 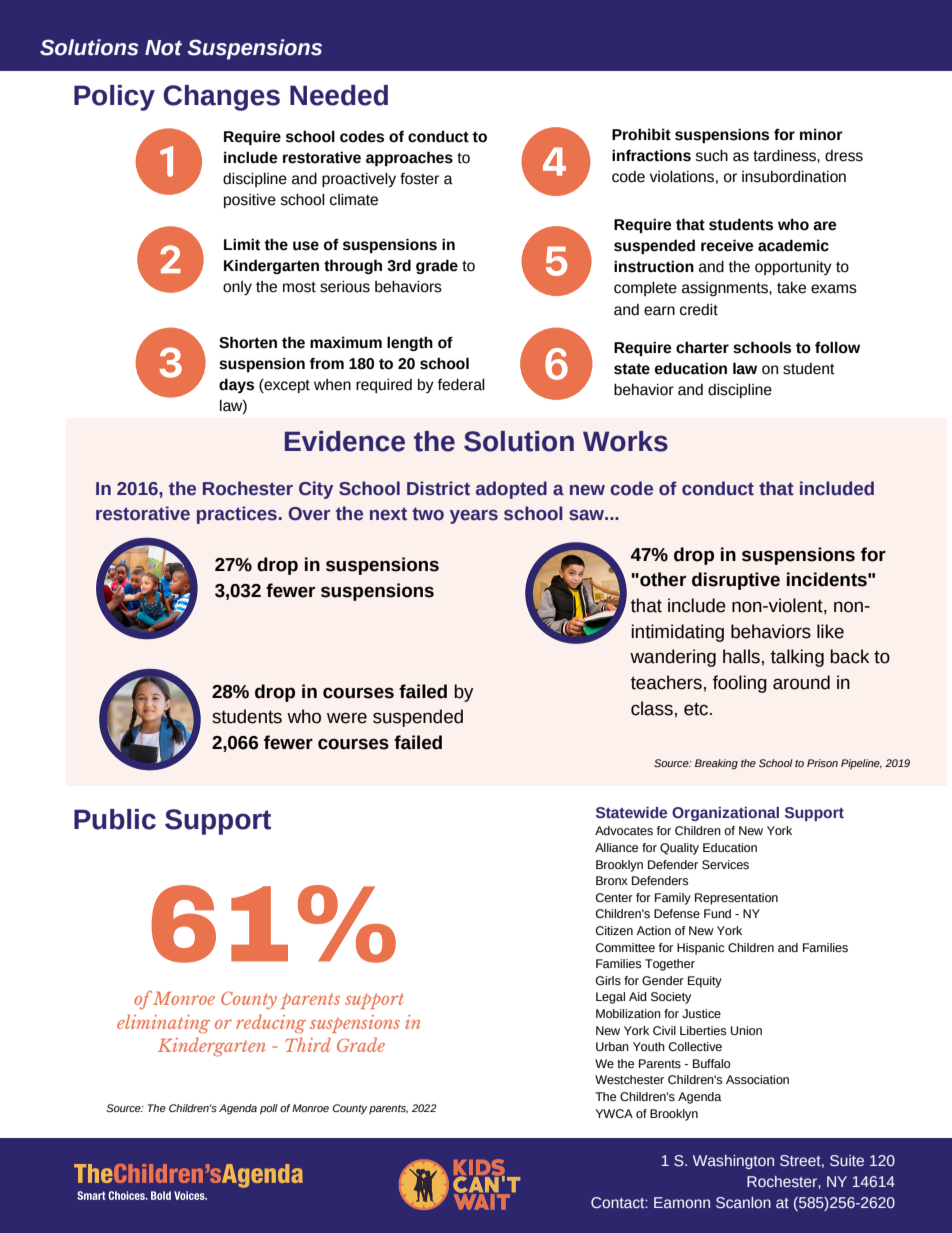 I want to click on Changes, so click(x=221, y=98).
